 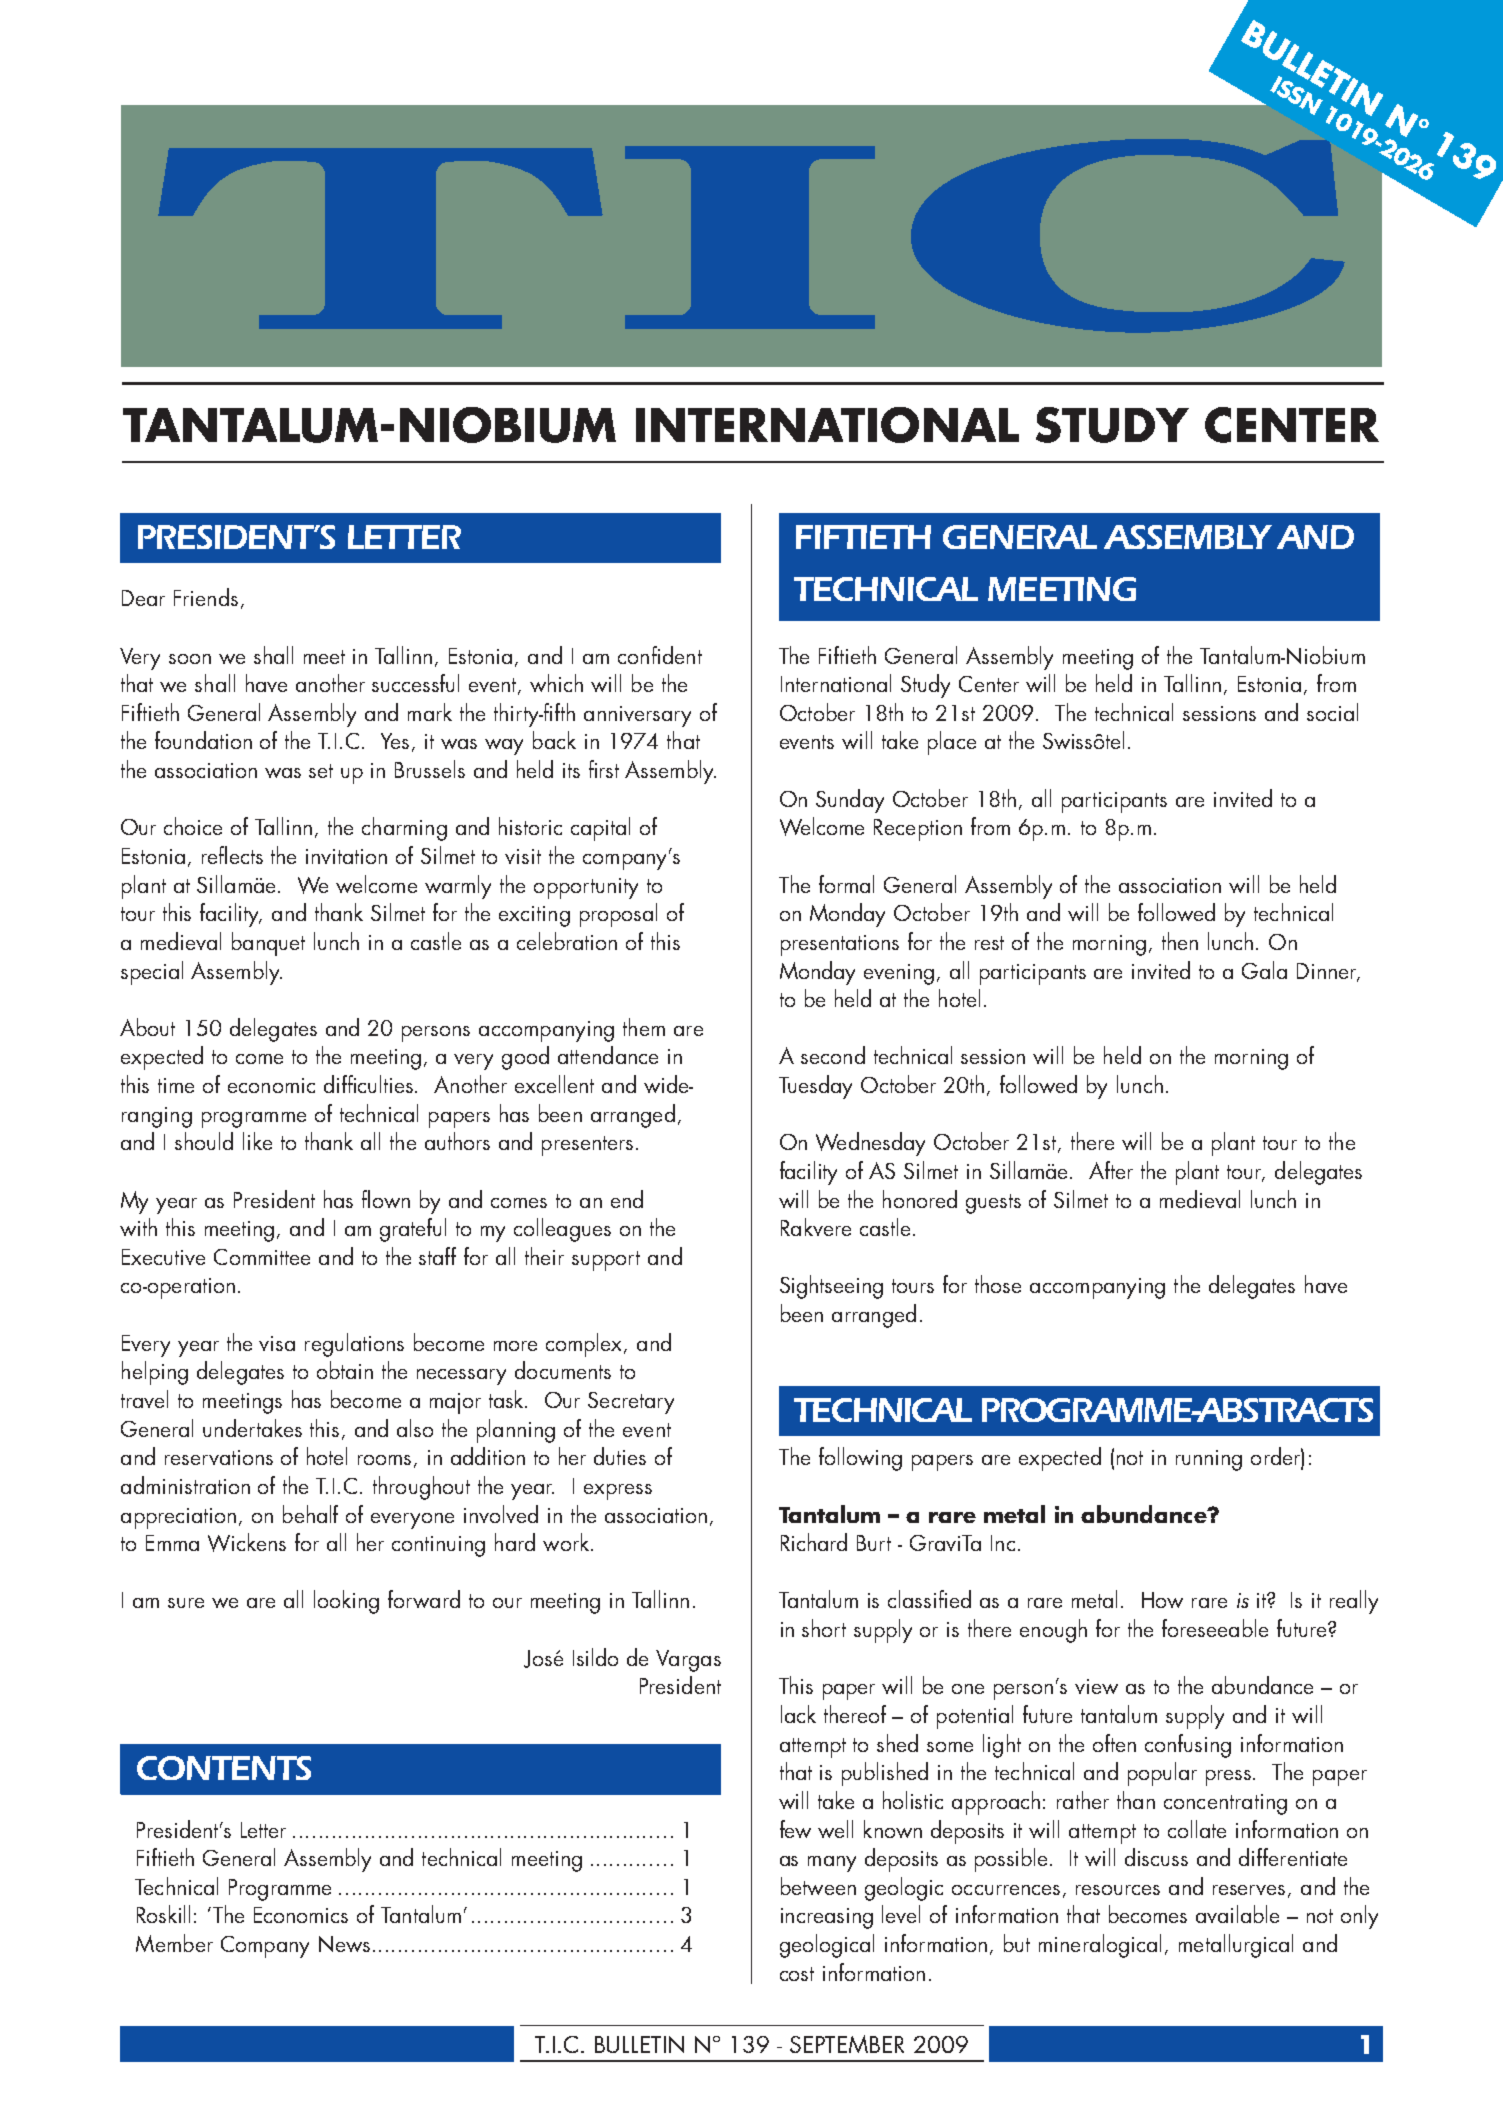 I want to click on News, so click(x=344, y=1944).
